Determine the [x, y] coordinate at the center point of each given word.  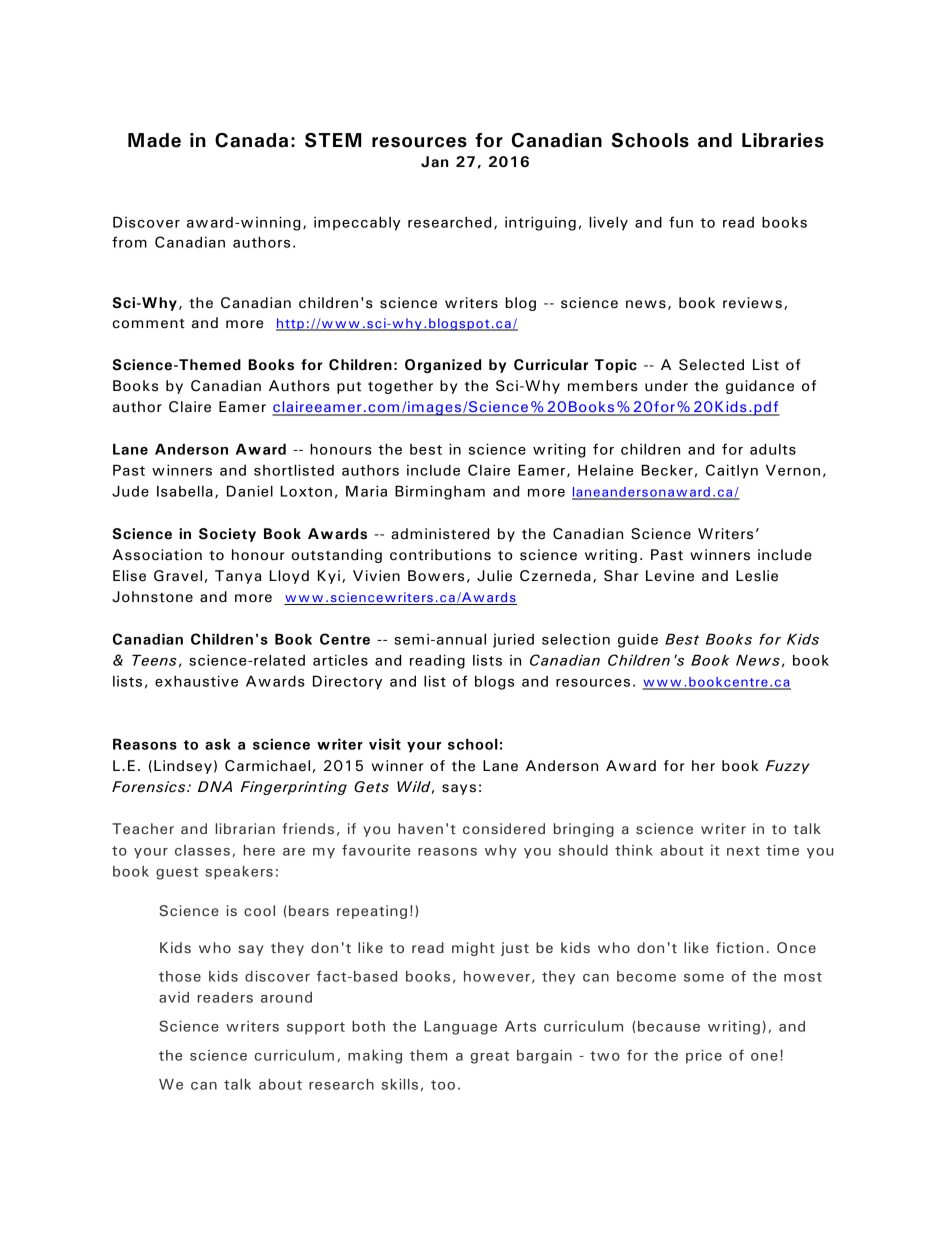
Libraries [783, 140]
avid [174, 997]
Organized [443, 366]
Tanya [238, 577]
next [743, 851]
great [489, 1057]
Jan [434, 162]
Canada [251, 140]
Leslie [757, 576]
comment [148, 324]
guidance [760, 387]
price [704, 1056]
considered [504, 828]
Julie [494, 576]
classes [202, 850]
